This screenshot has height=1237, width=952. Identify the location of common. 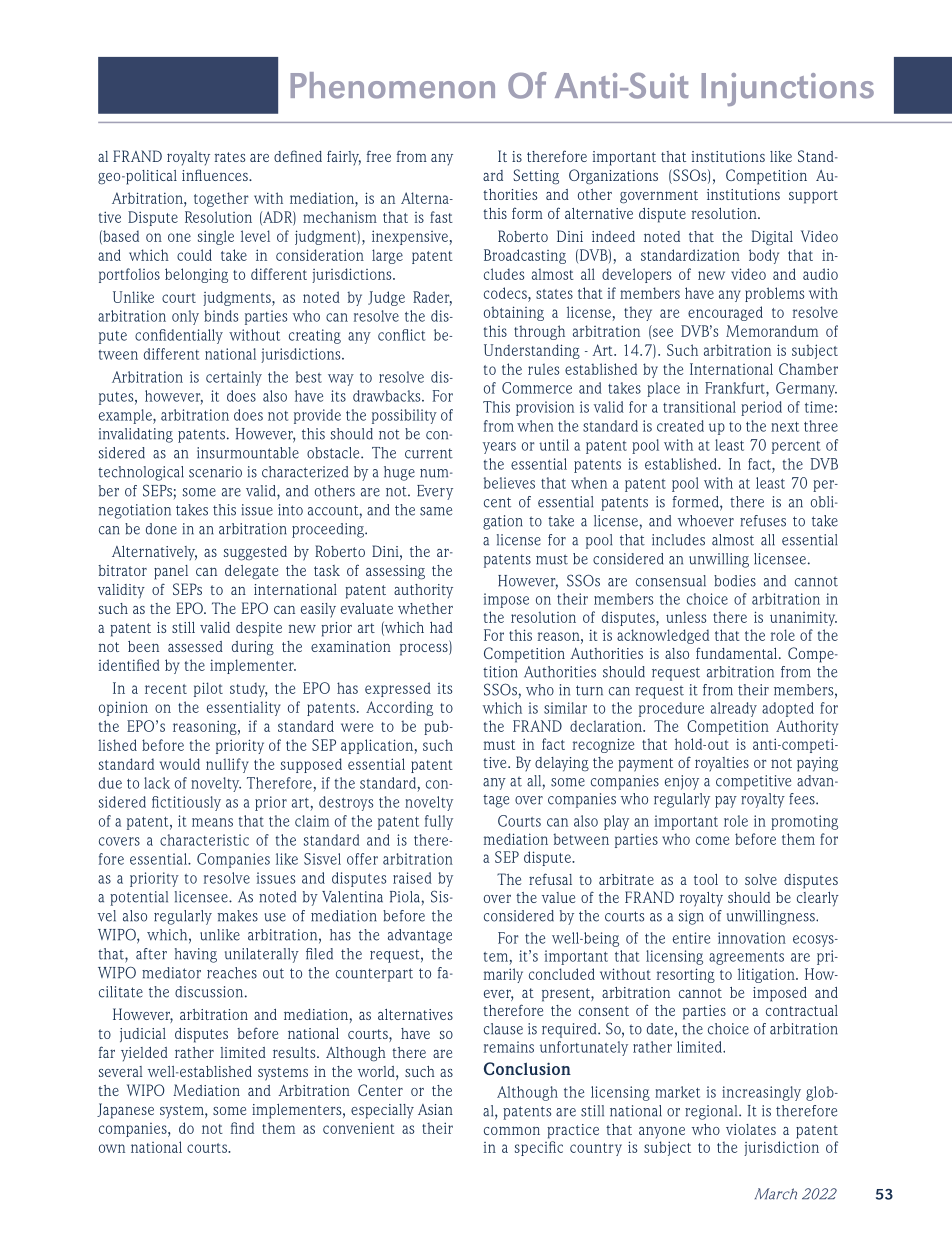
(512, 1130).
